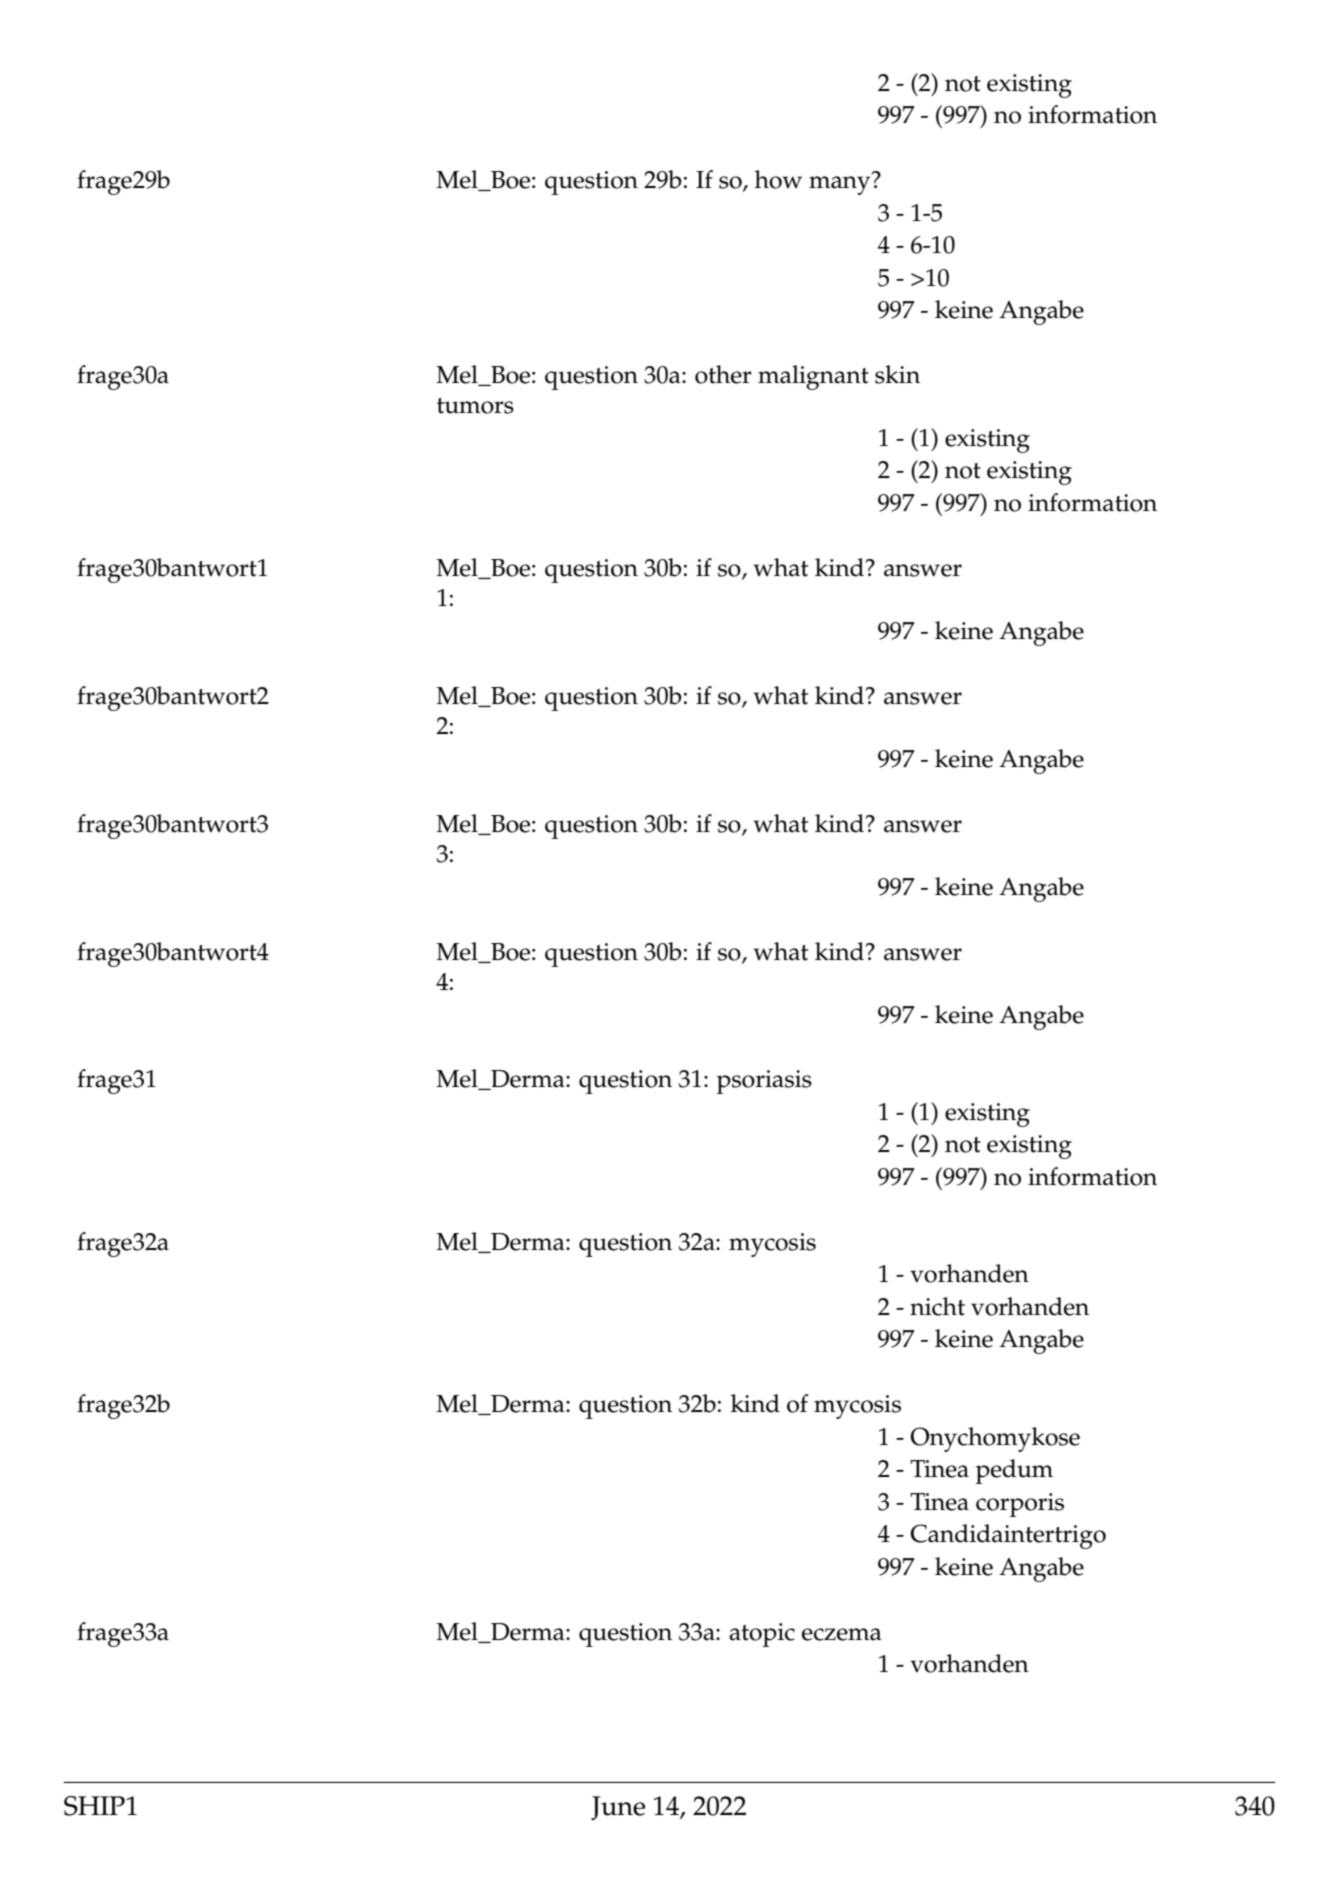  I want to click on tumors, so click(475, 406).
